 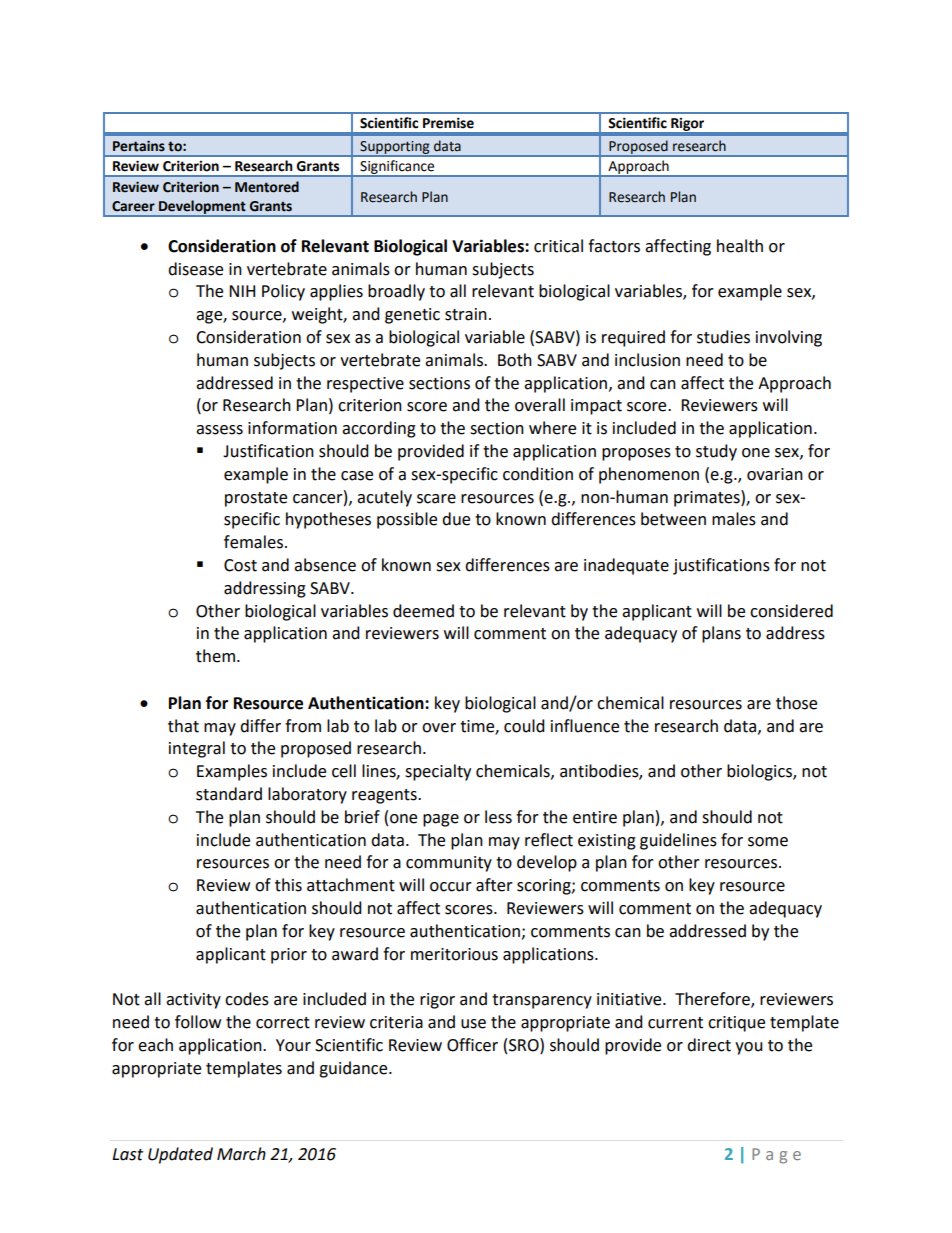 I want to click on Pertains, so click(x=139, y=146).
